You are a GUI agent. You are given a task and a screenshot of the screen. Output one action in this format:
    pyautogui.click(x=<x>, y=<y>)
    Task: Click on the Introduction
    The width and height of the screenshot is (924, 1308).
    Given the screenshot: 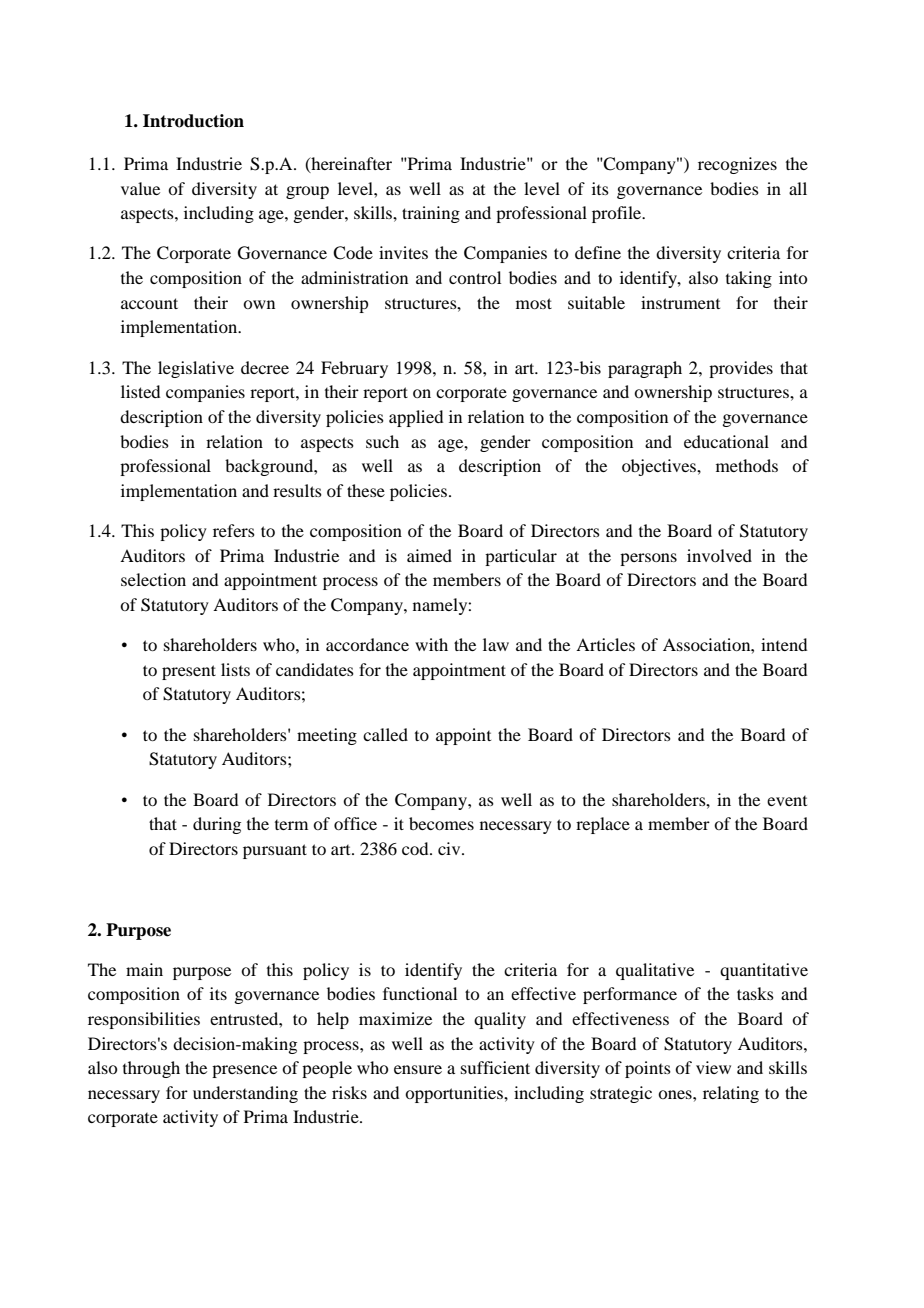 What is the action you would take?
    pyautogui.click(x=193, y=121)
